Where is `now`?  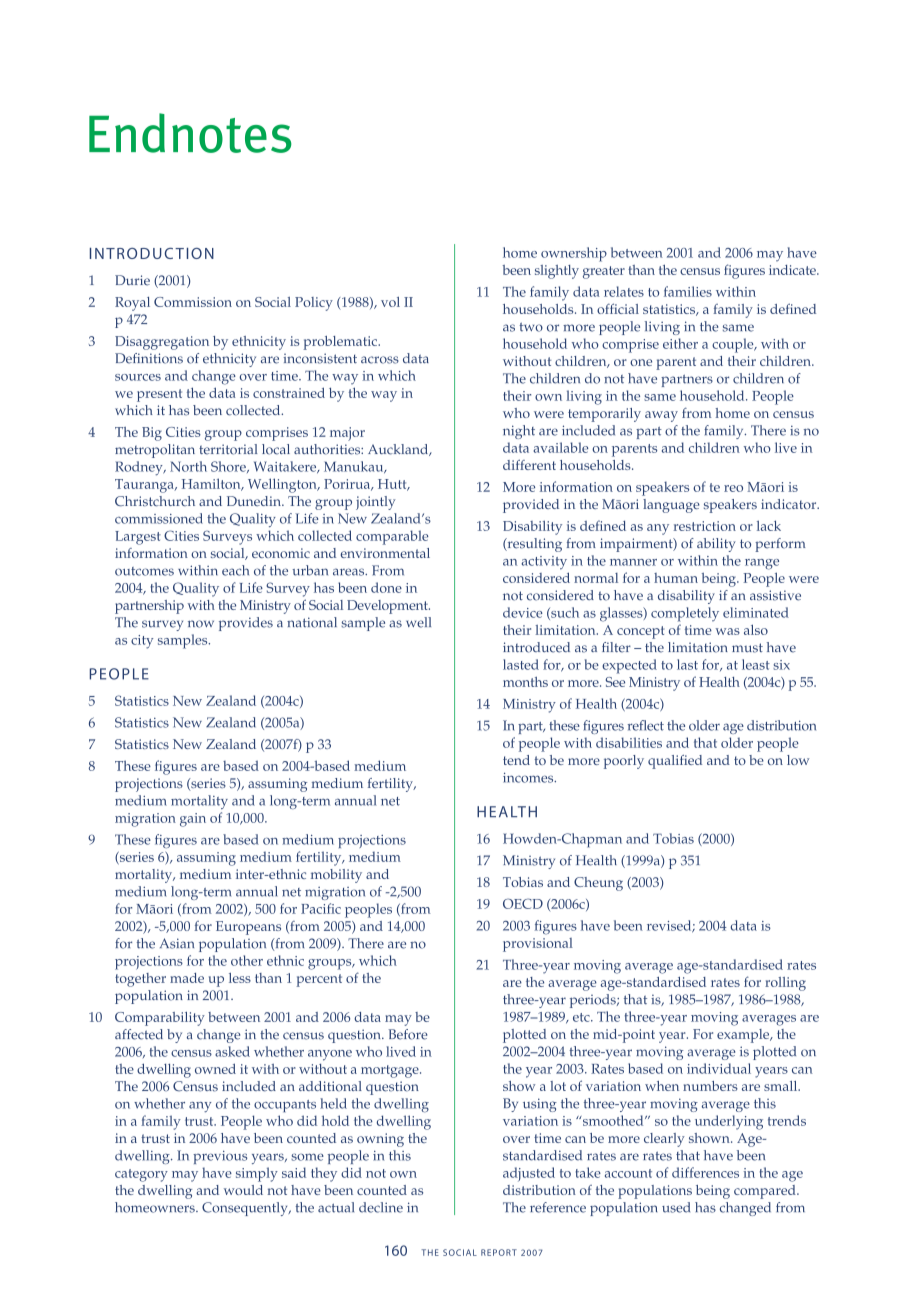 now is located at coordinates (201, 624).
